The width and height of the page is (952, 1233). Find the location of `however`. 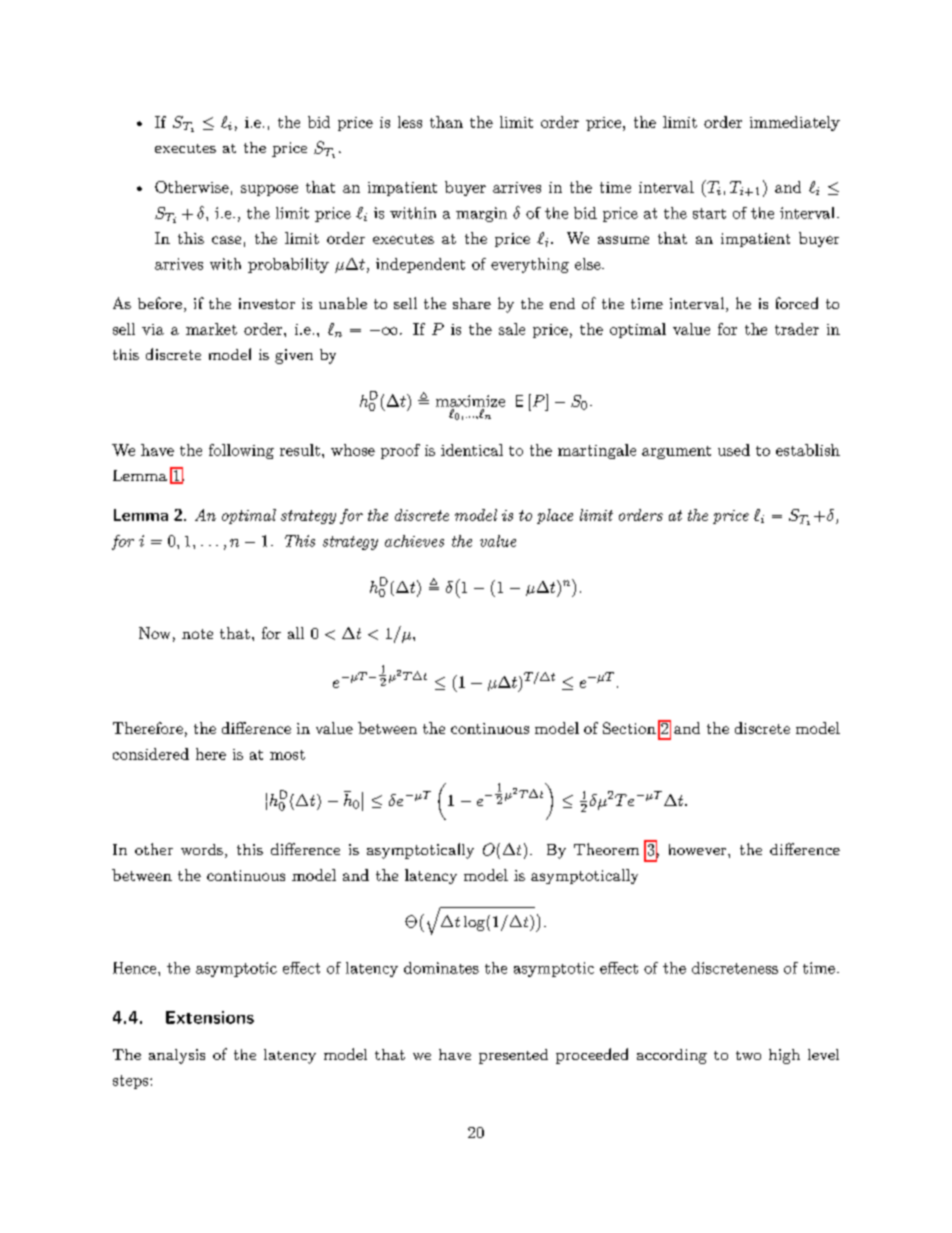

however is located at coordinates (699, 849).
